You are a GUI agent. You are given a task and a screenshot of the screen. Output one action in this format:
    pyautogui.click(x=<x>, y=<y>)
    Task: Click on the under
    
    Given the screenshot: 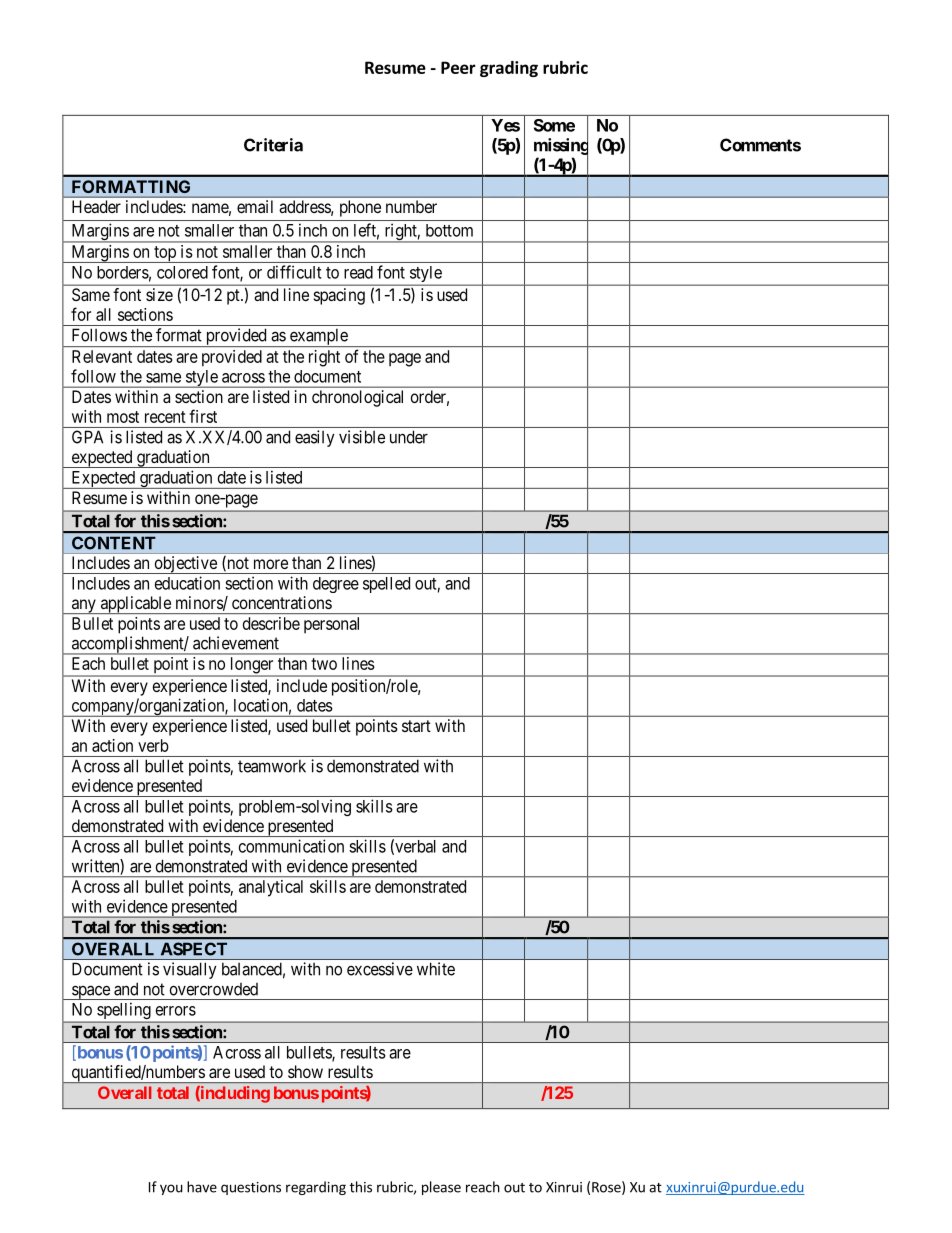 What is the action you would take?
    pyautogui.click(x=409, y=437)
